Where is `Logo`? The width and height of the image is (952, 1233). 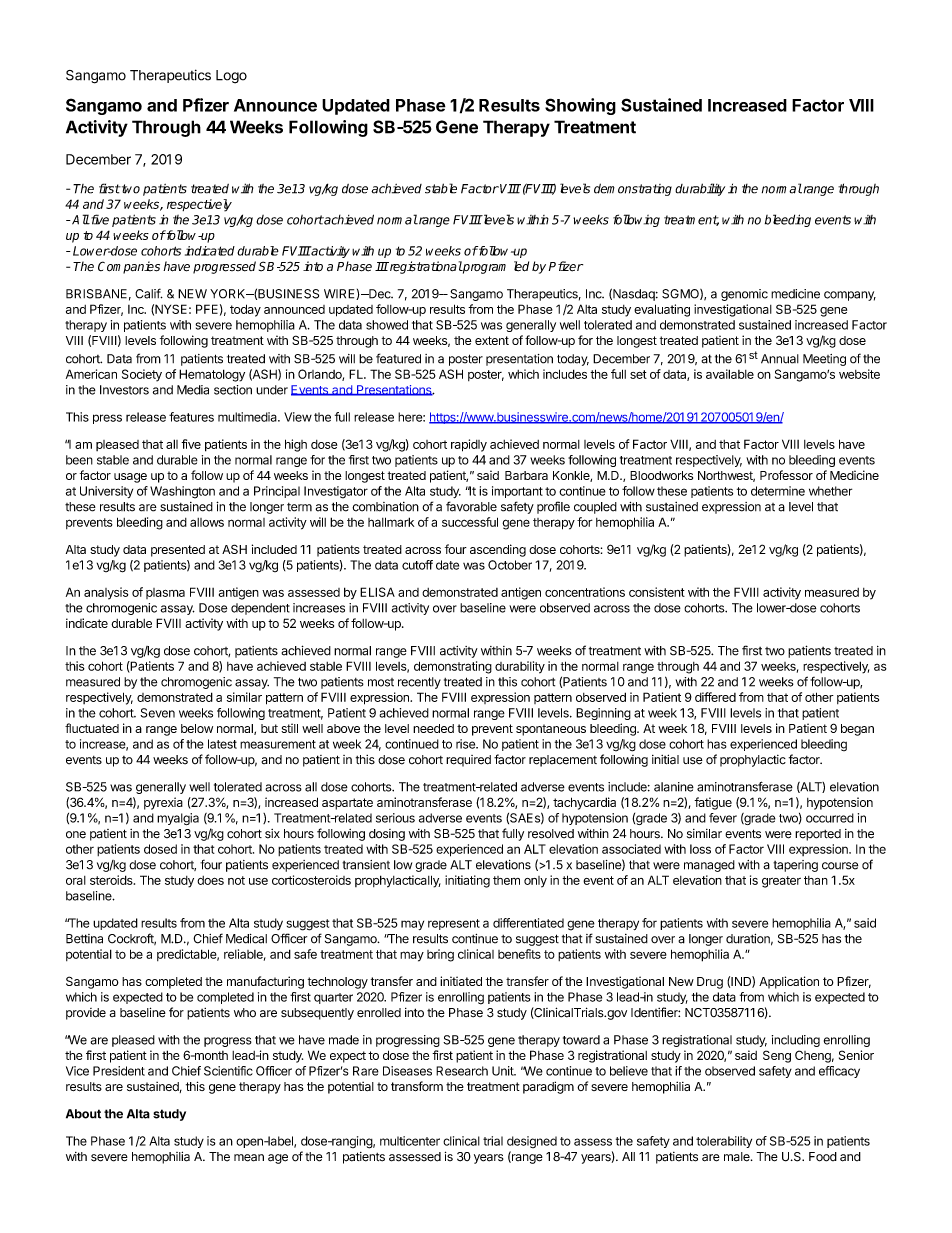 Logo is located at coordinates (231, 77).
